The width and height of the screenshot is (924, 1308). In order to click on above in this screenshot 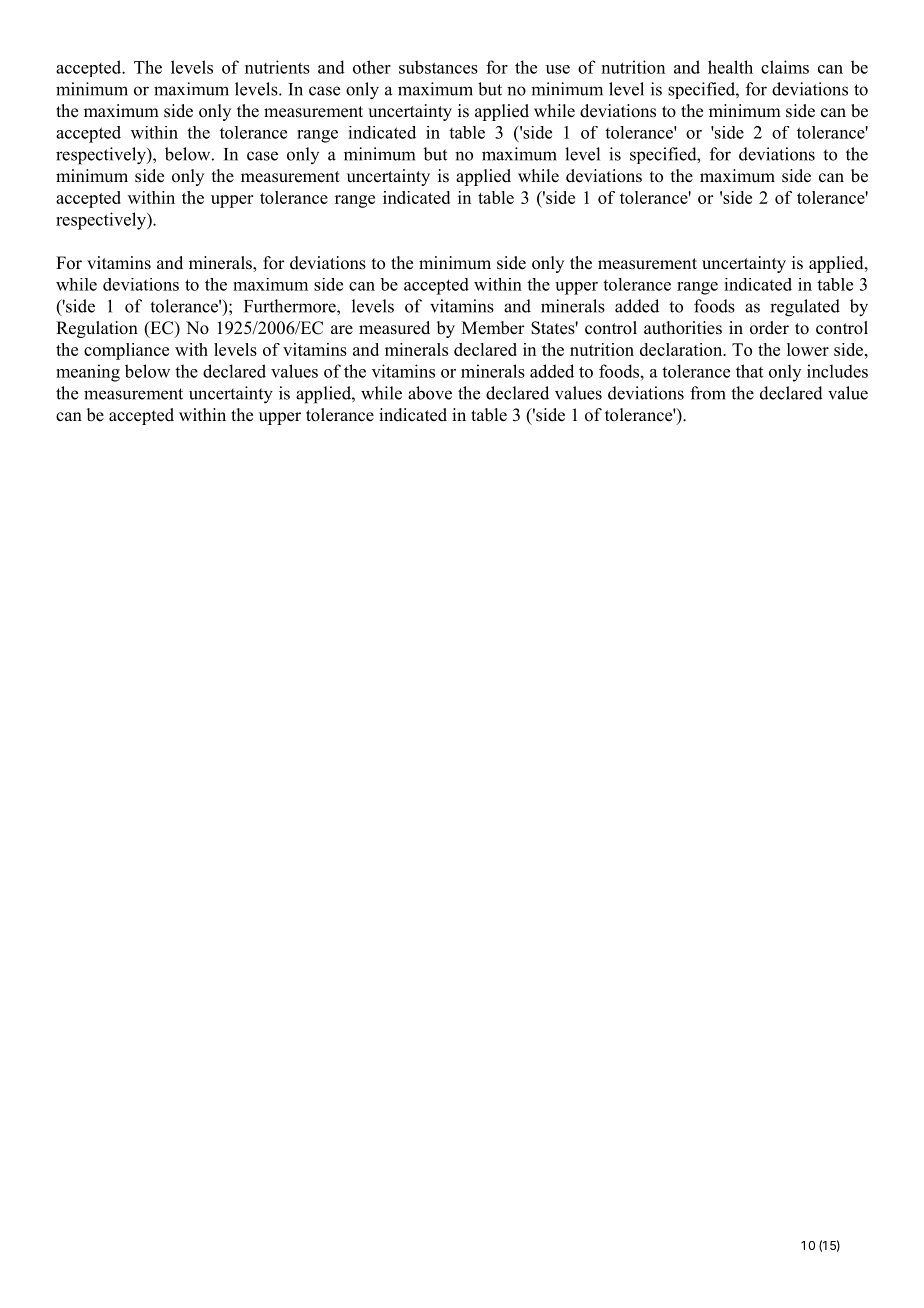, I will do `click(430, 393)`.
